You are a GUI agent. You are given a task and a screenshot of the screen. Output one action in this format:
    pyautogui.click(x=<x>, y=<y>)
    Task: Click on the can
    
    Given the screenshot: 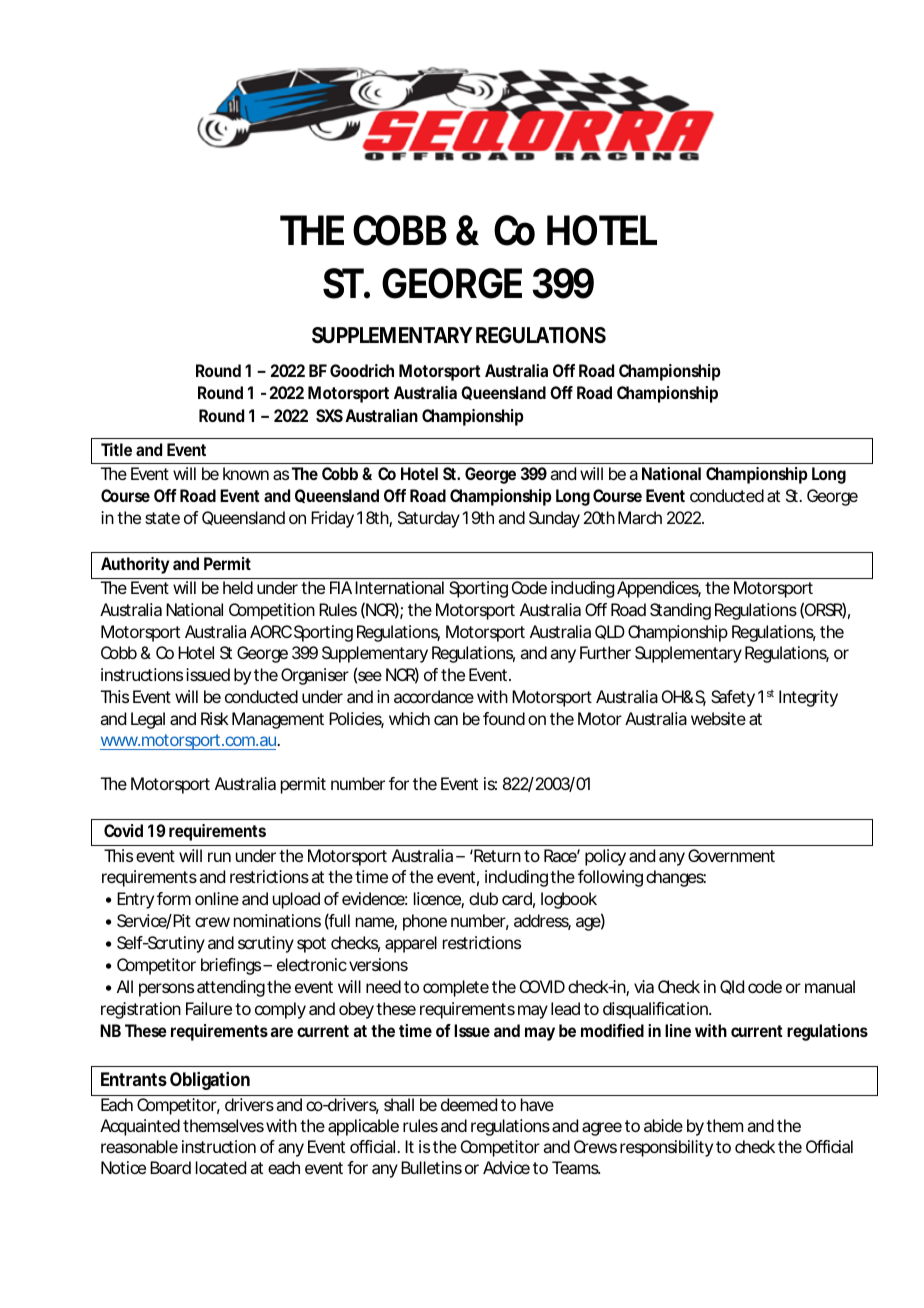 What is the action you would take?
    pyautogui.click(x=446, y=720)
